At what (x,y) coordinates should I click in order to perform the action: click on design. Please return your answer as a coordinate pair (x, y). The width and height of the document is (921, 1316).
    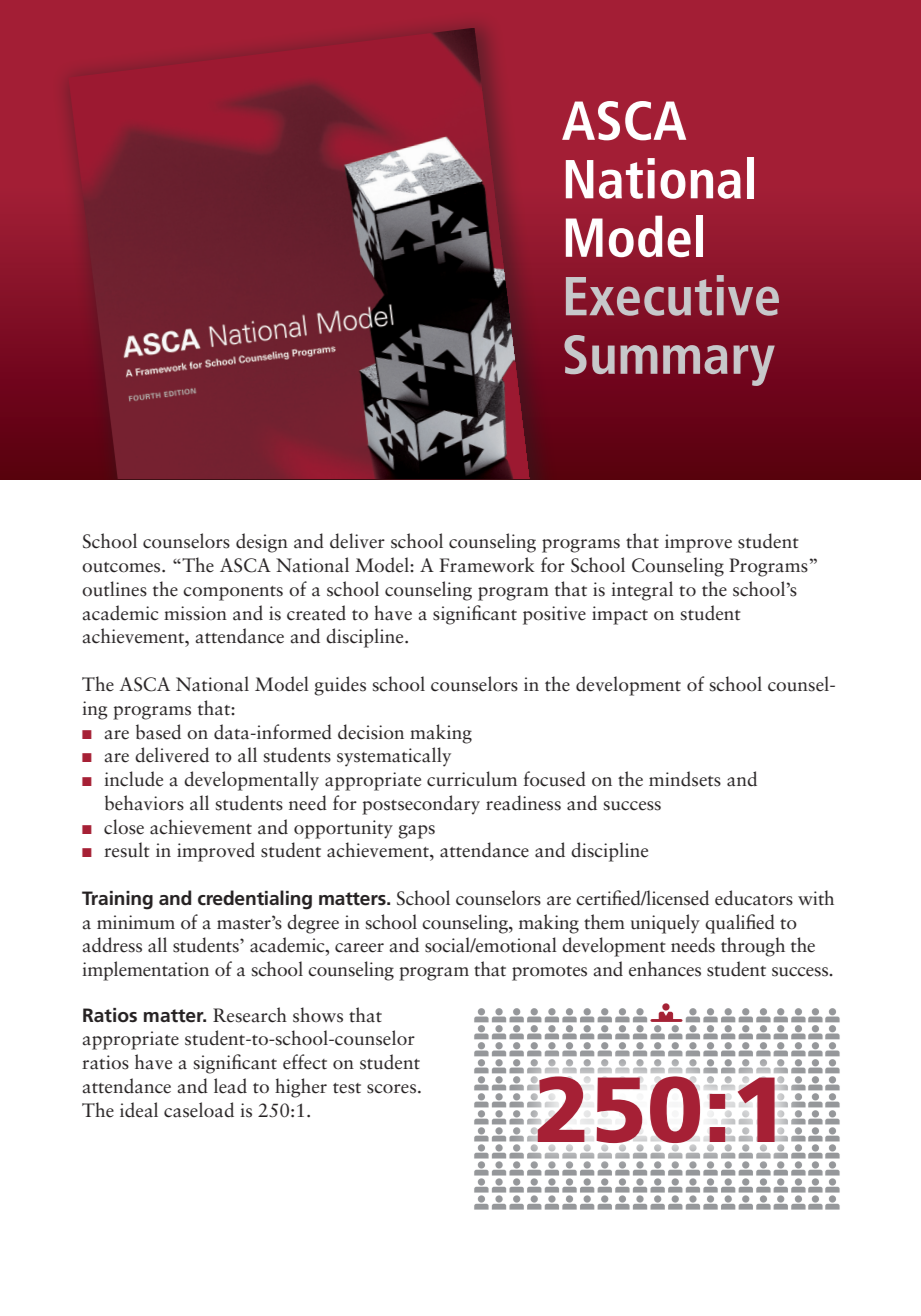
    Looking at the image, I should click on (262, 543).
